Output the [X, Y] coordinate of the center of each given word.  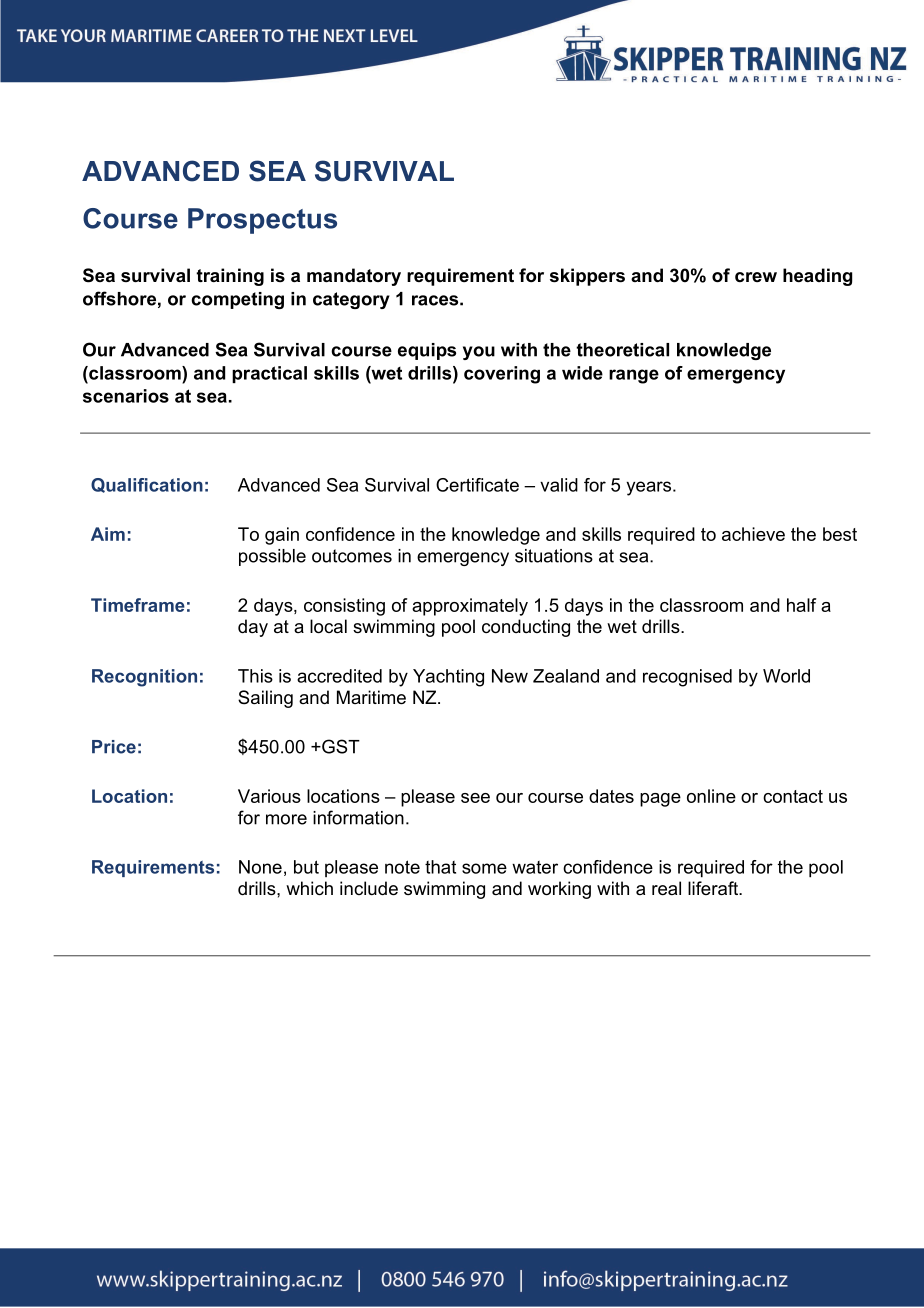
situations [554, 556]
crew [756, 277]
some [484, 868]
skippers [587, 277]
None [260, 867]
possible [272, 557]
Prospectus [262, 221]
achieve [753, 534]
